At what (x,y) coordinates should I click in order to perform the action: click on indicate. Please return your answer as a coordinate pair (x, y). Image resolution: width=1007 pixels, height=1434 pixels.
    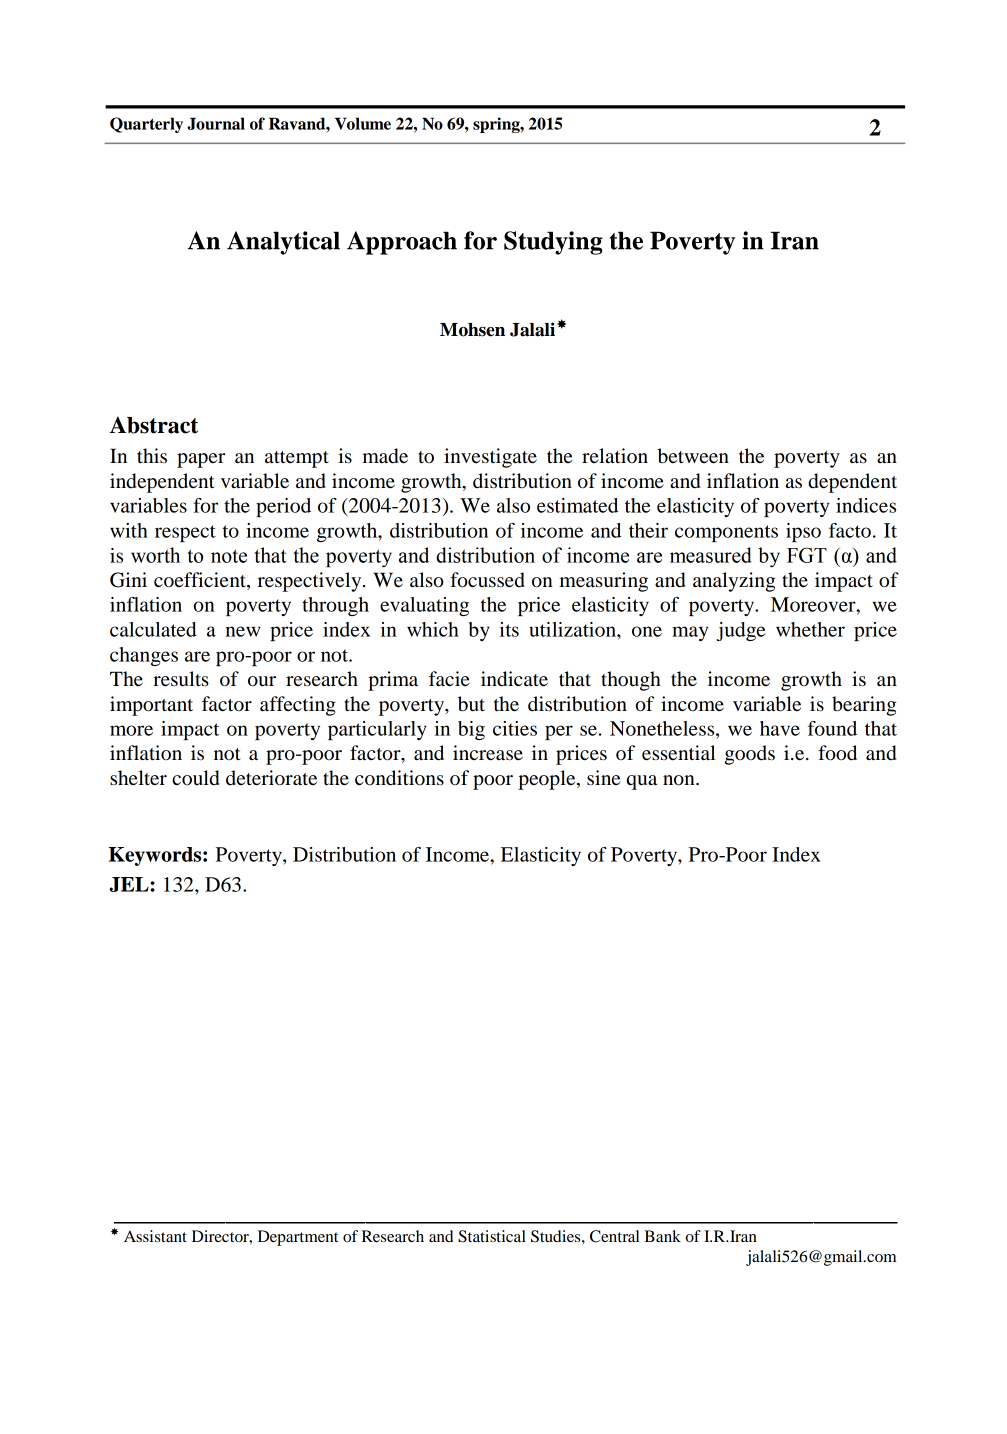
    Looking at the image, I should click on (514, 679).
